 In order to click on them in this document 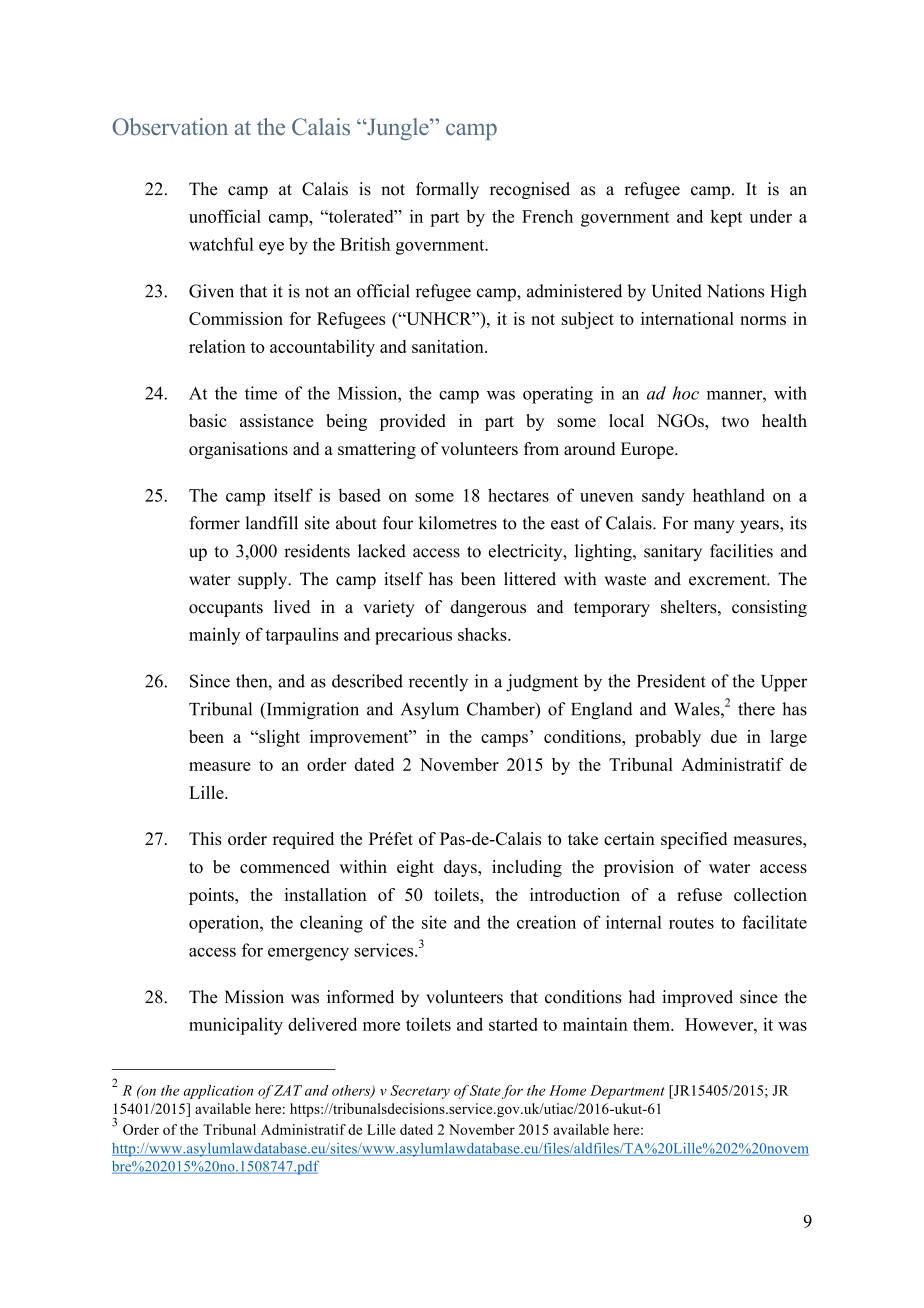, I will do `click(652, 1024)`.
